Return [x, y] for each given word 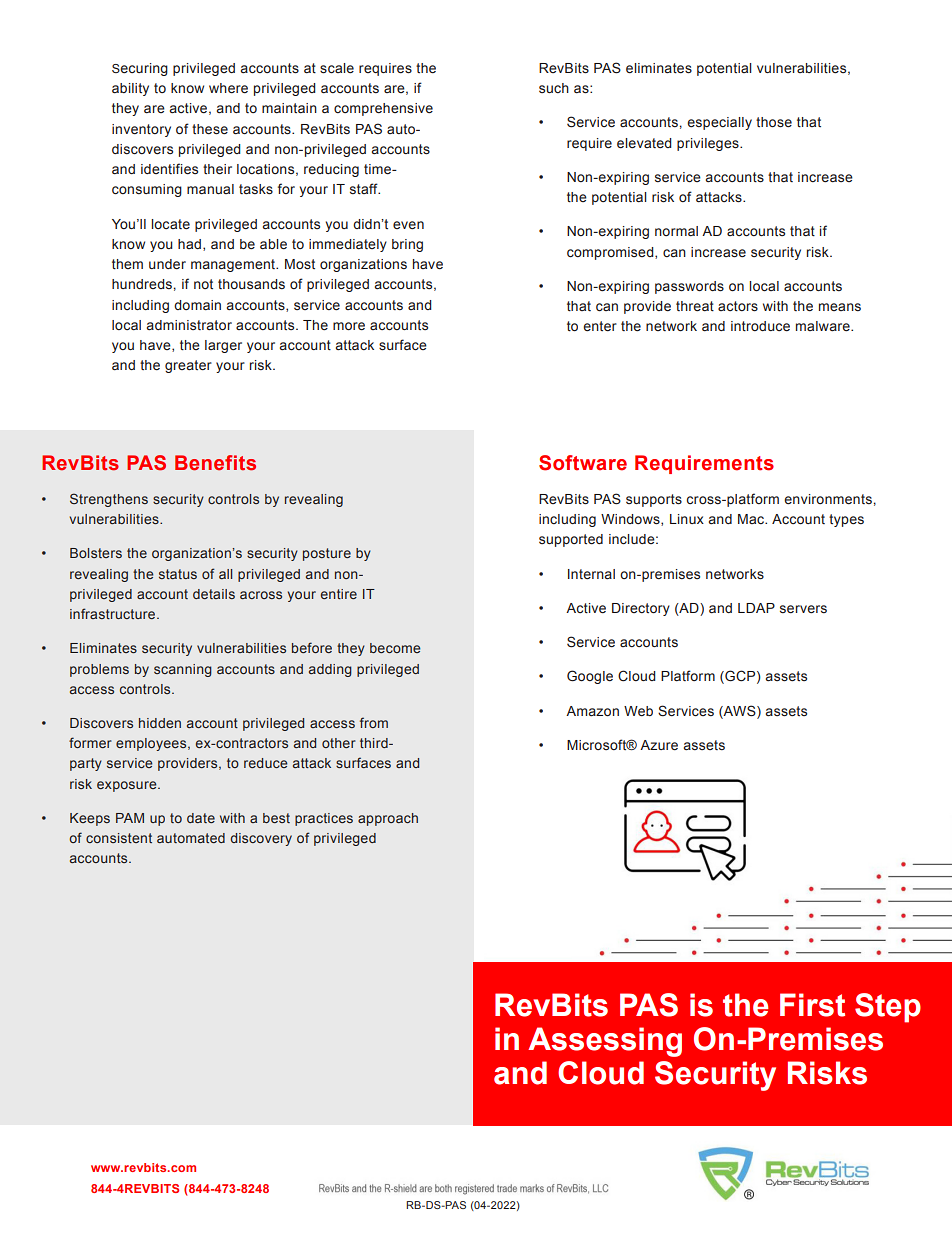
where [228, 88]
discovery [261, 839]
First [812, 1005]
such [554, 88]
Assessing [605, 1042]
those [774, 122]
